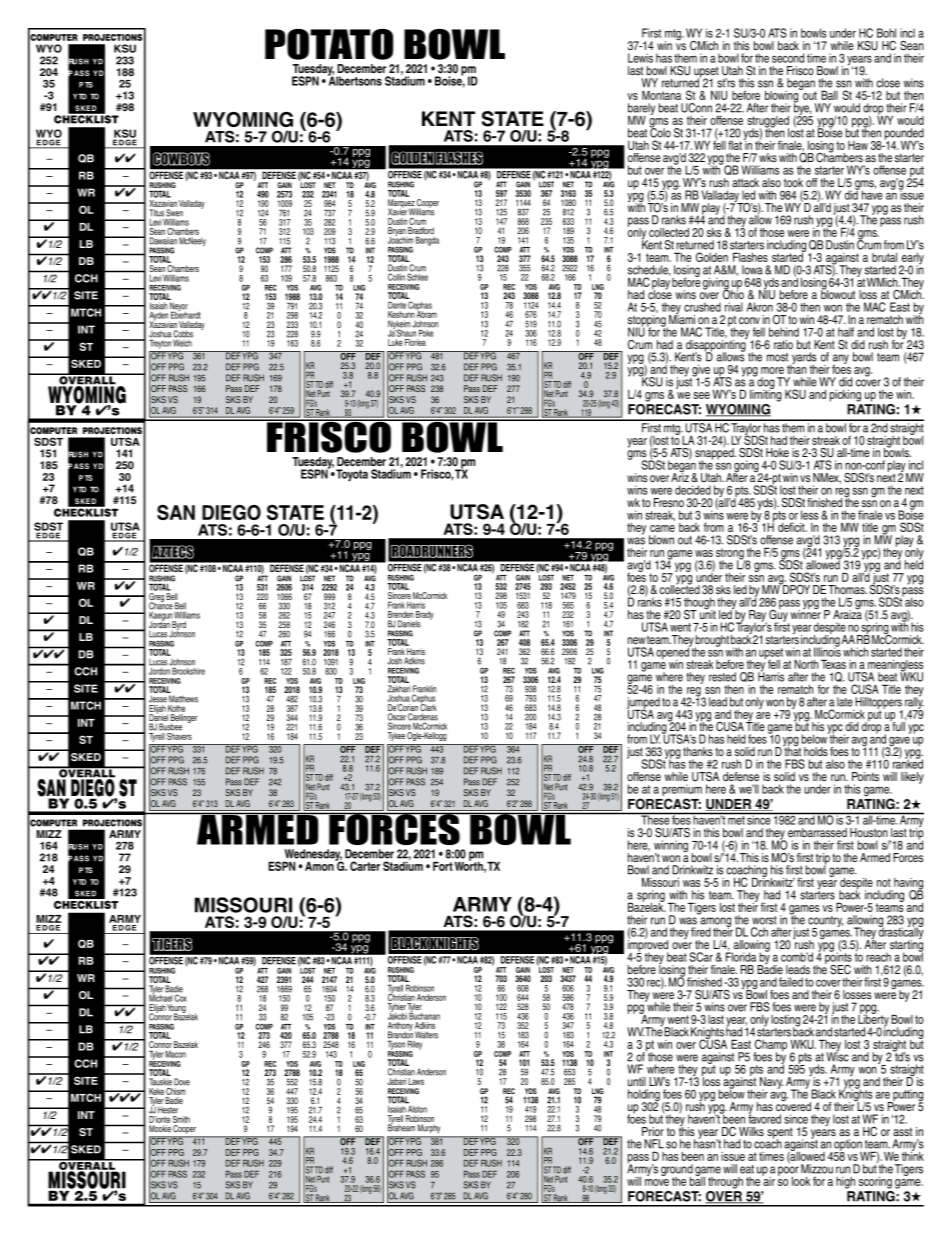  What do you see at coordinates (640, 58) in the screenshot?
I see `Lewis` at bounding box center [640, 58].
